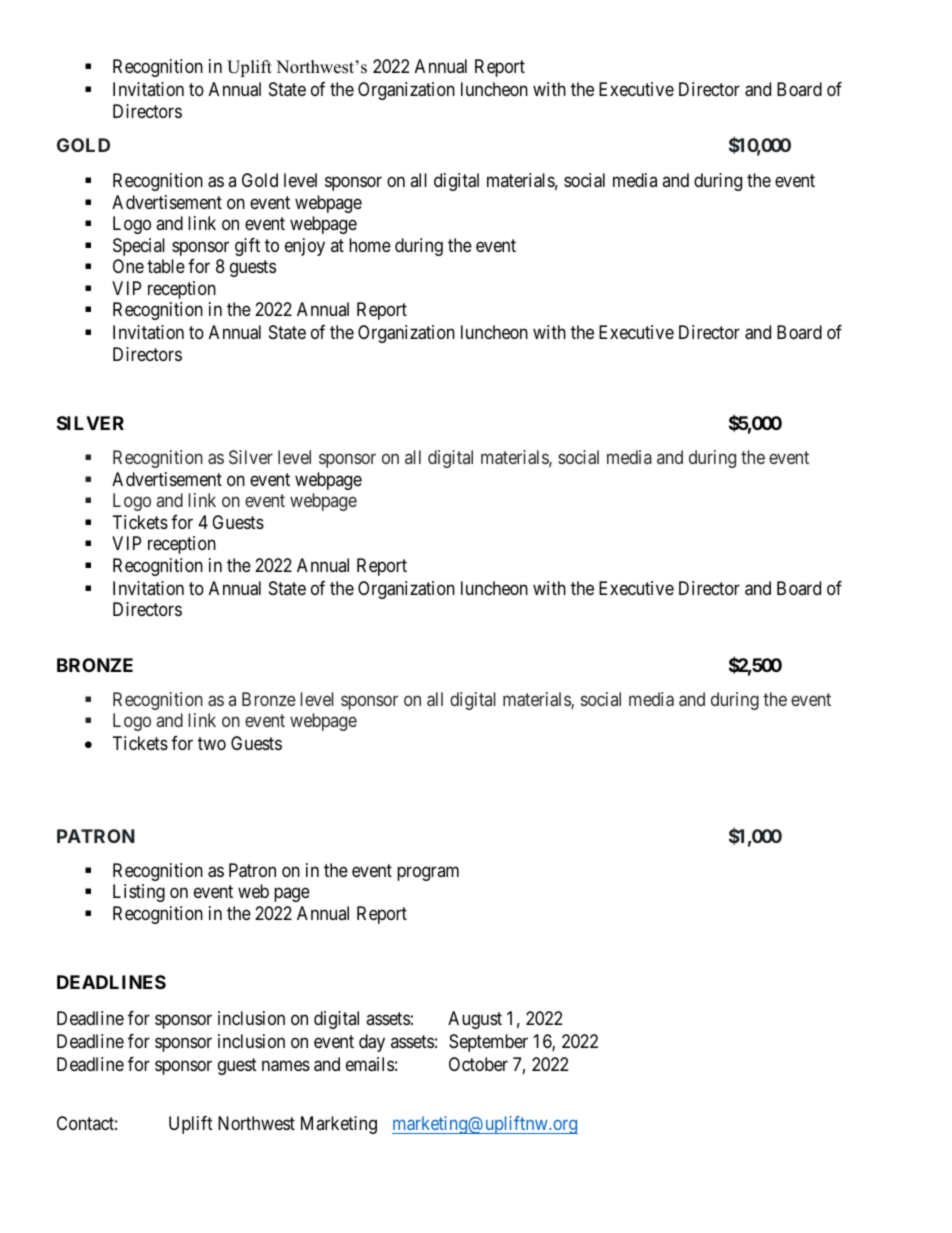  I want to click on One, so click(128, 266).
